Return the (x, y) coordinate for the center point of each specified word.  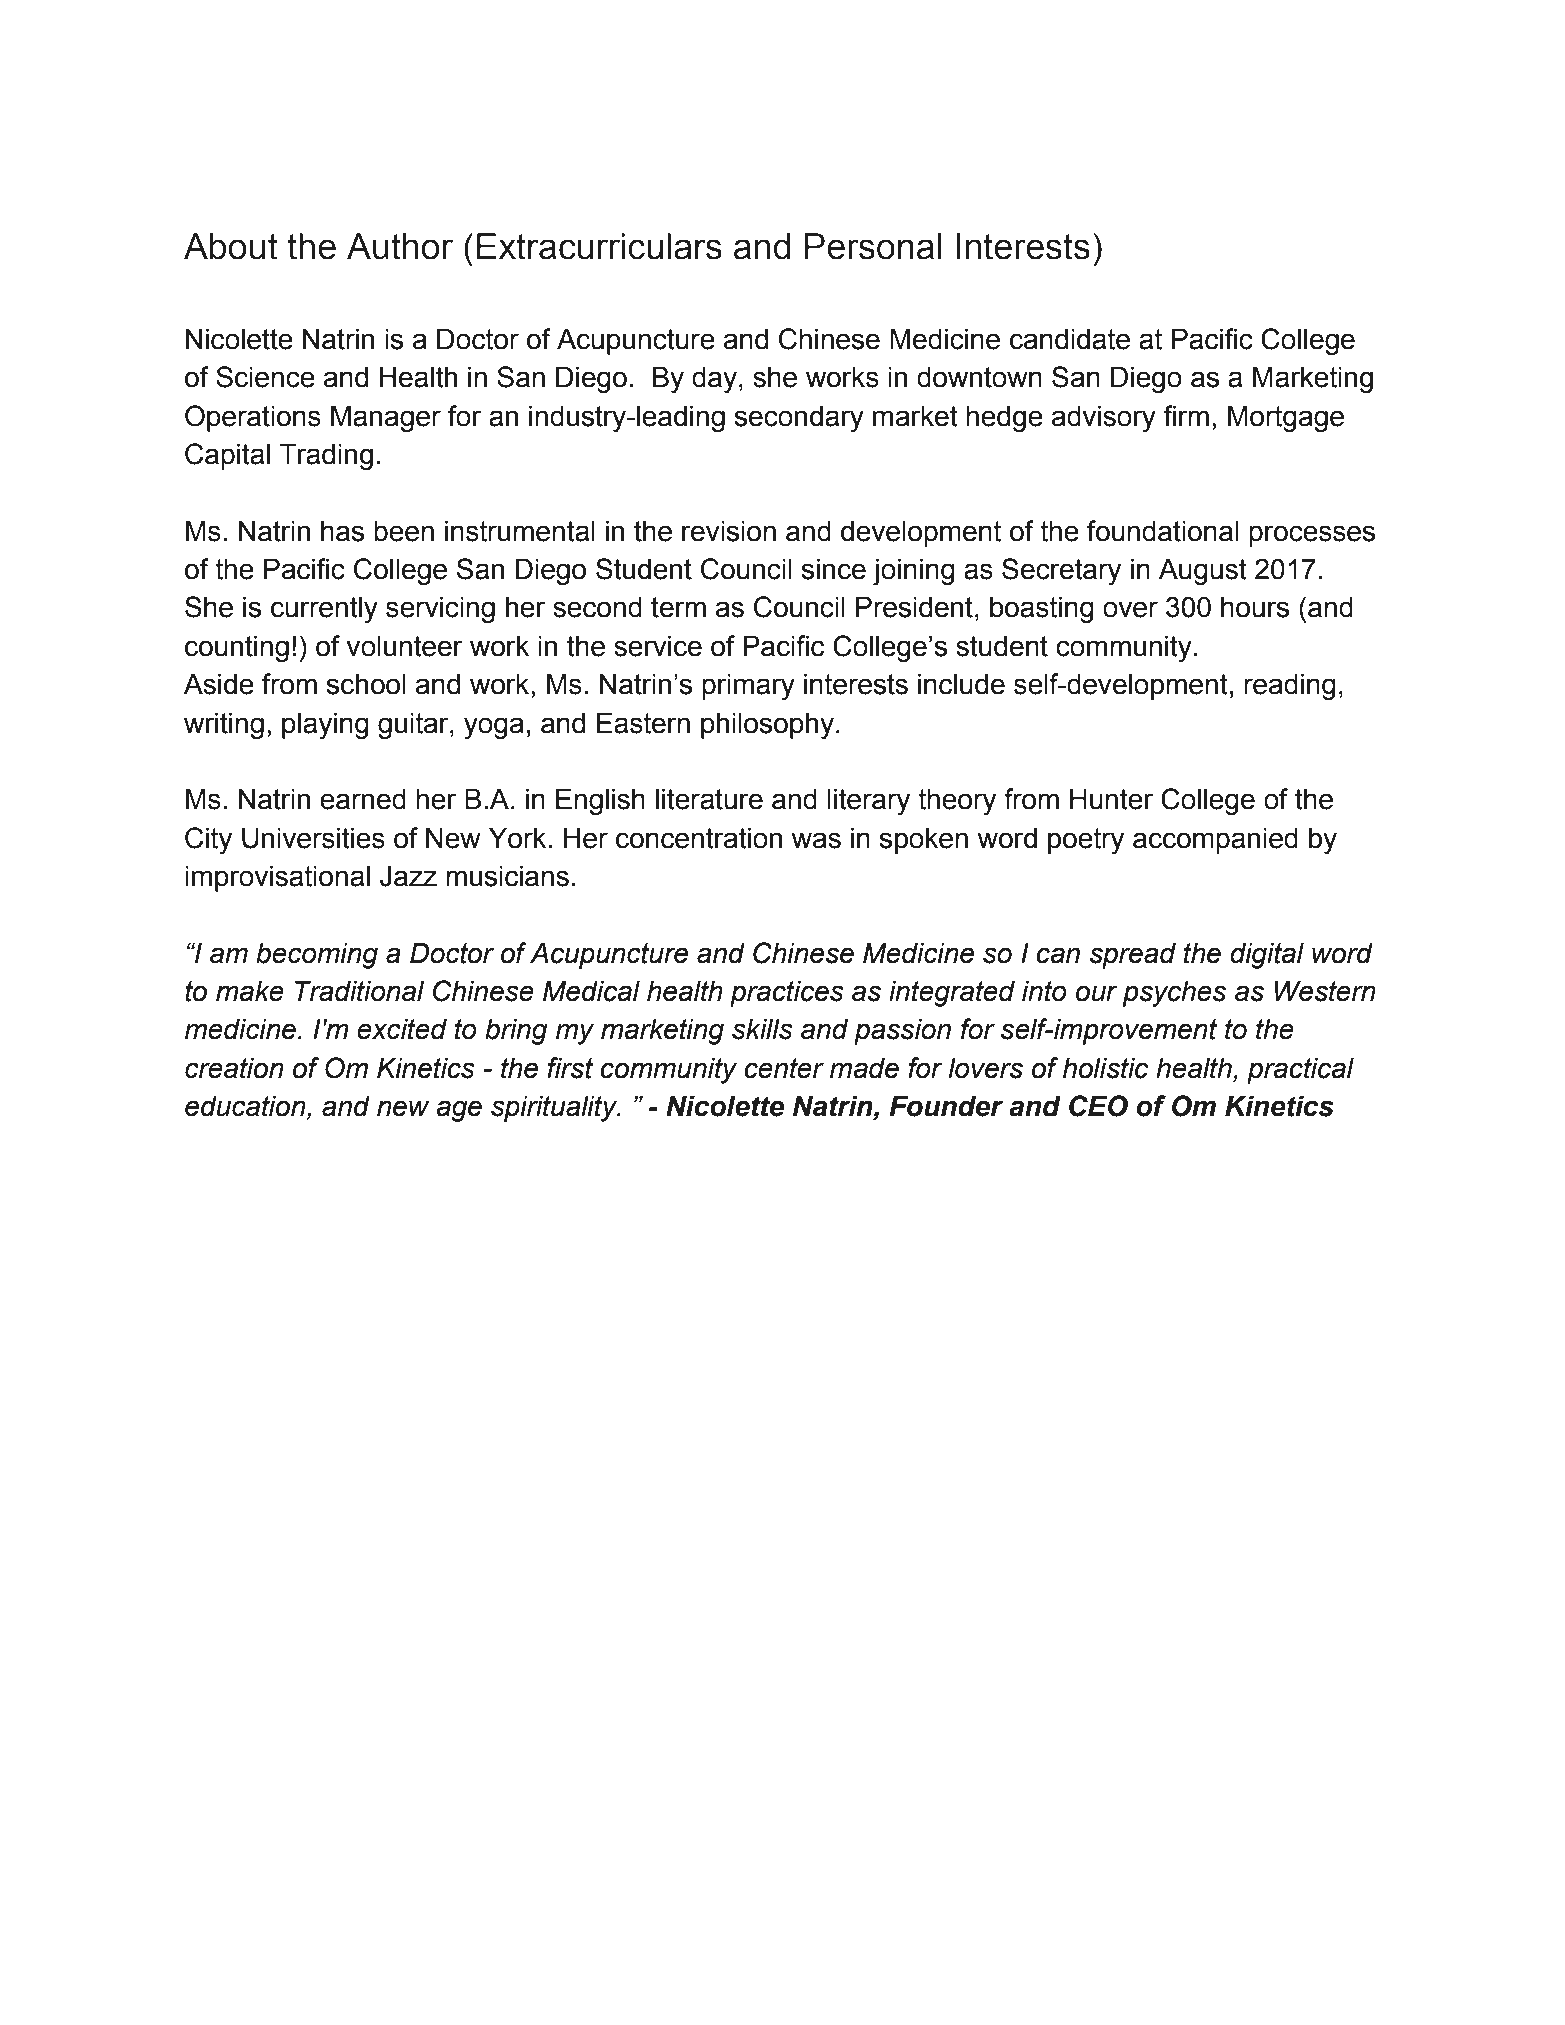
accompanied (1215, 840)
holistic (1105, 1068)
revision (729, 531)
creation (234, 1068)
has (342, 531)
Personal (873, 246)
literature (709, 799)
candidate (1070, 339)
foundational (1163, 531)
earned (363, 799)
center (784, 1068)
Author (400, 246)
